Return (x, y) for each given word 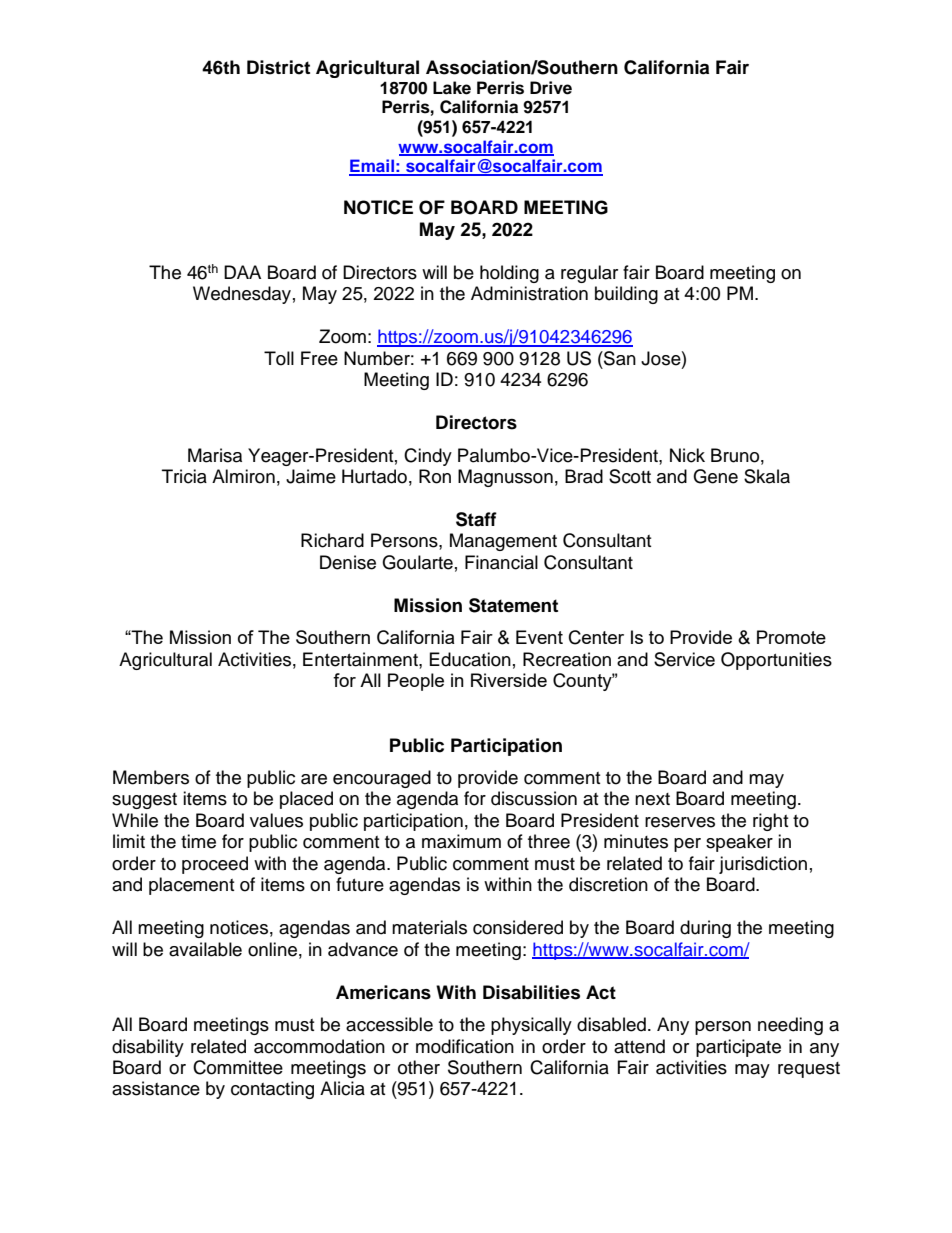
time (198, 841)
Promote (791, 637)
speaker (739, 843)
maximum (461, 841)
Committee (238, 1067)
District (278, 67)
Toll (279, 358)
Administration (529, 293)
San (619, 358)
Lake (452, 88)
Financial (501, 562)
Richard (332, 540)
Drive (551, 88)
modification (465, 1046)
